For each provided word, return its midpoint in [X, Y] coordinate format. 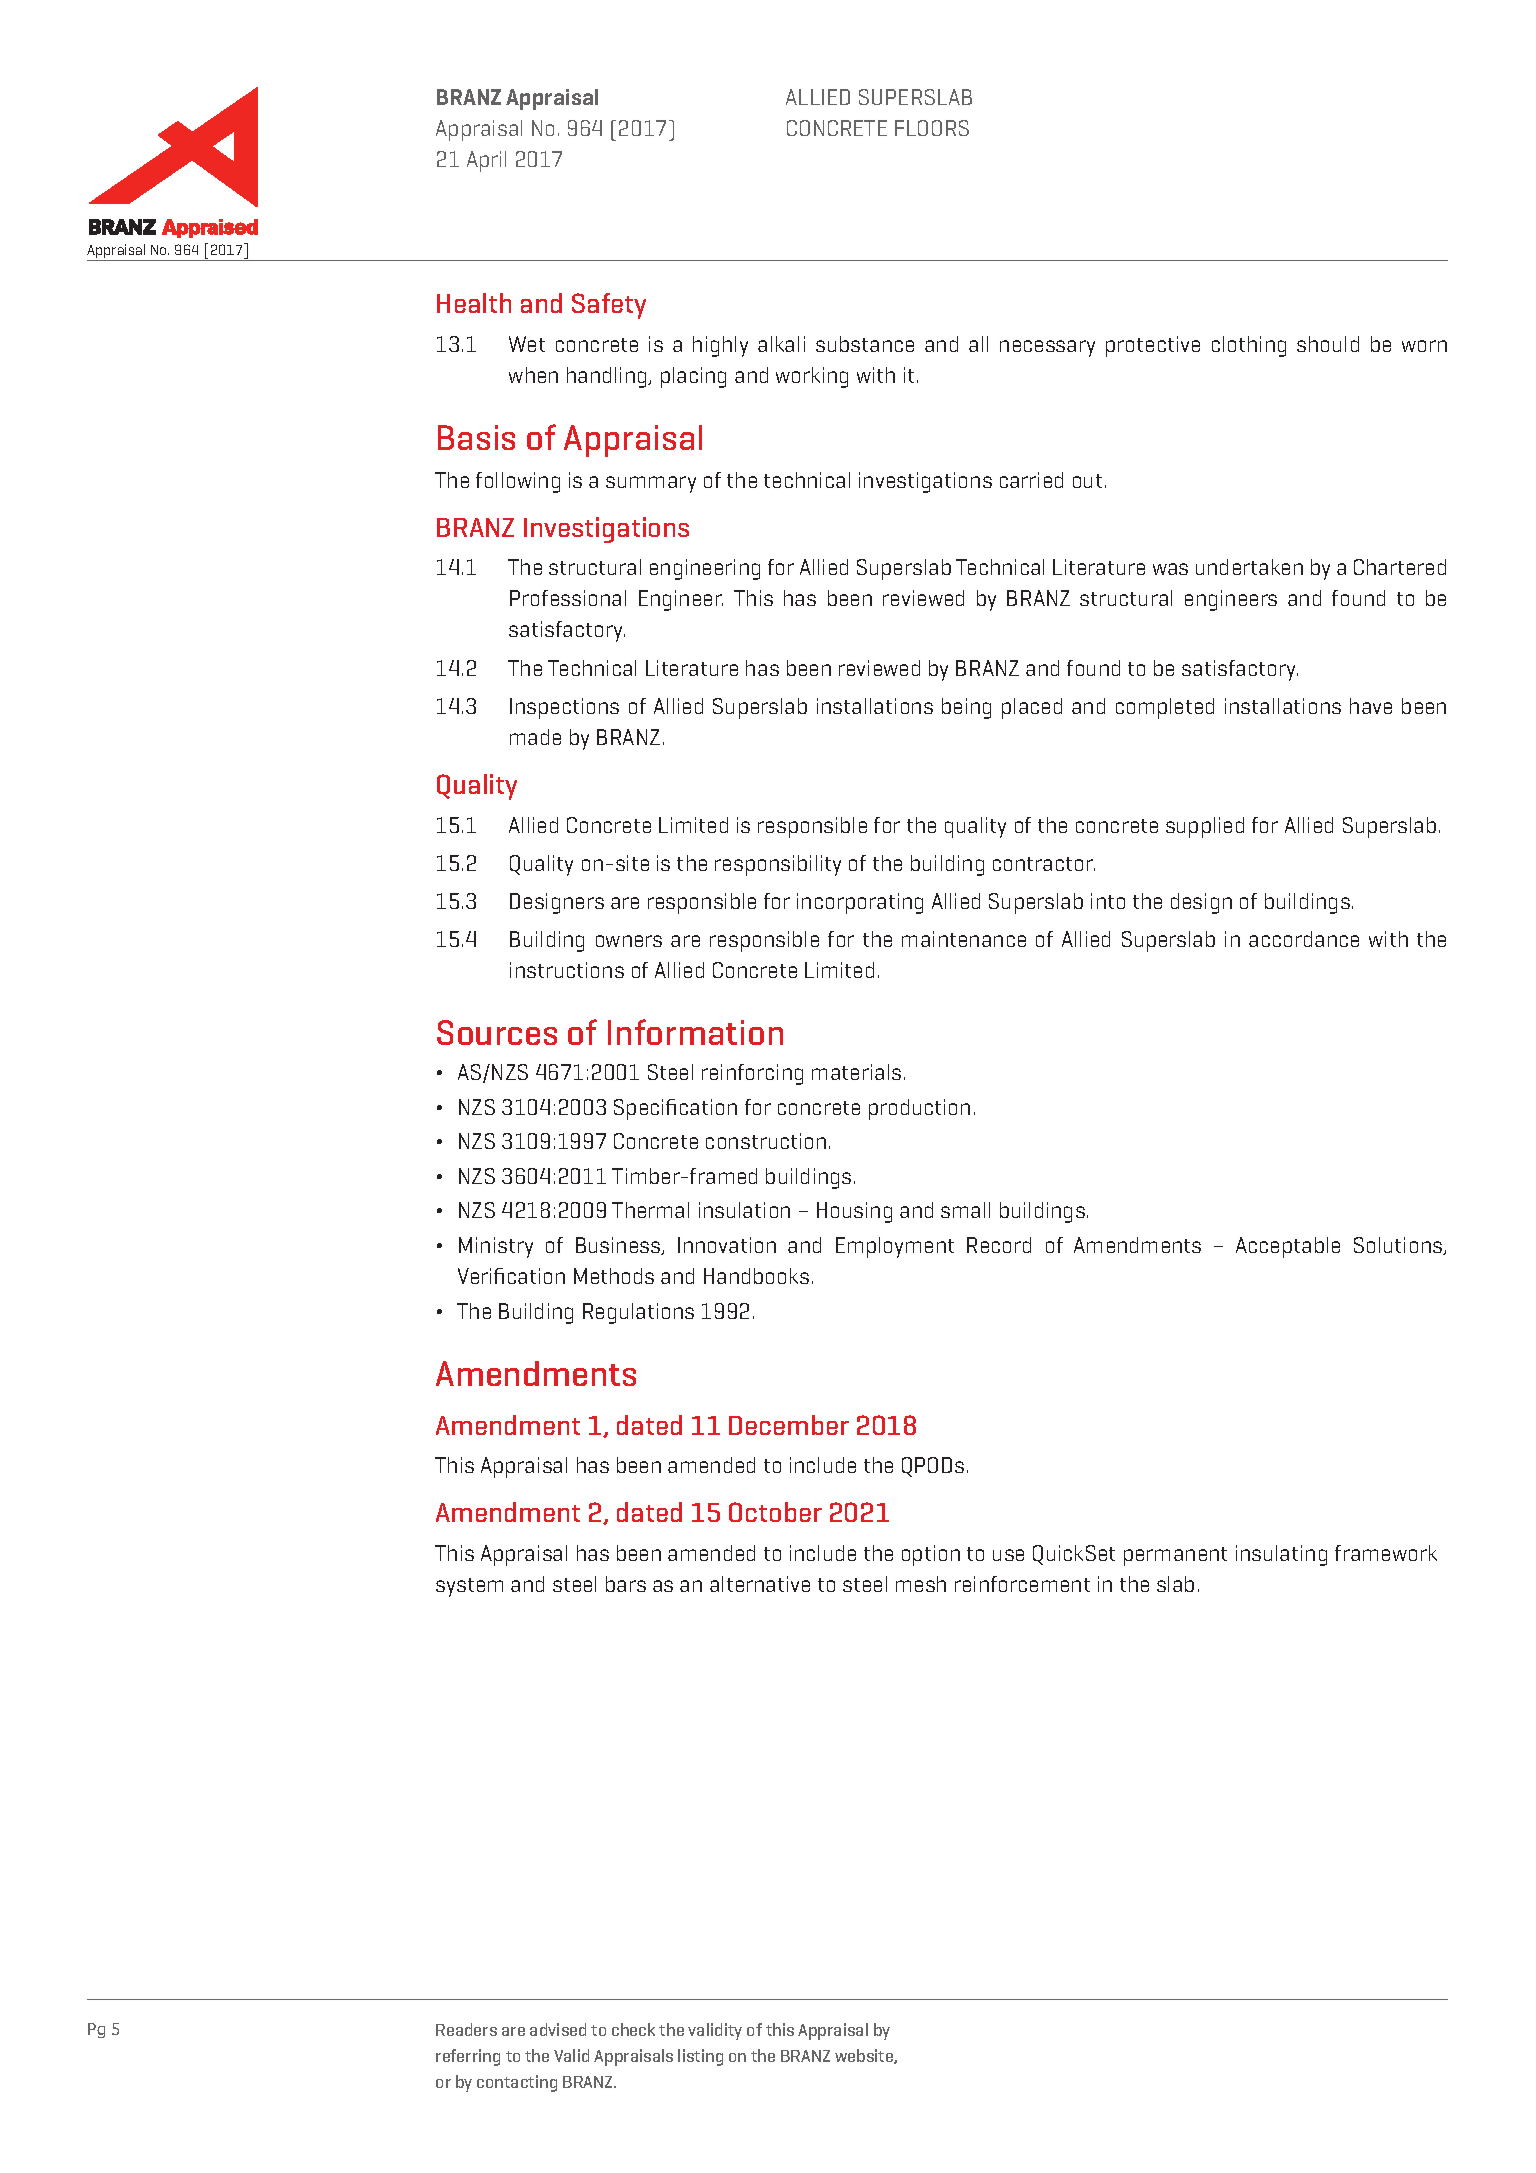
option [931, 1555]
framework [1386, 1553]
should [1328, 344]
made [535, 737]
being [966, 708]
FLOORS [932, 128]
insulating [1281, 1555]
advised [558, 2029]
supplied [1205, 827]
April [486, 161]
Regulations [638, 1313]
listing [700, 2057]
